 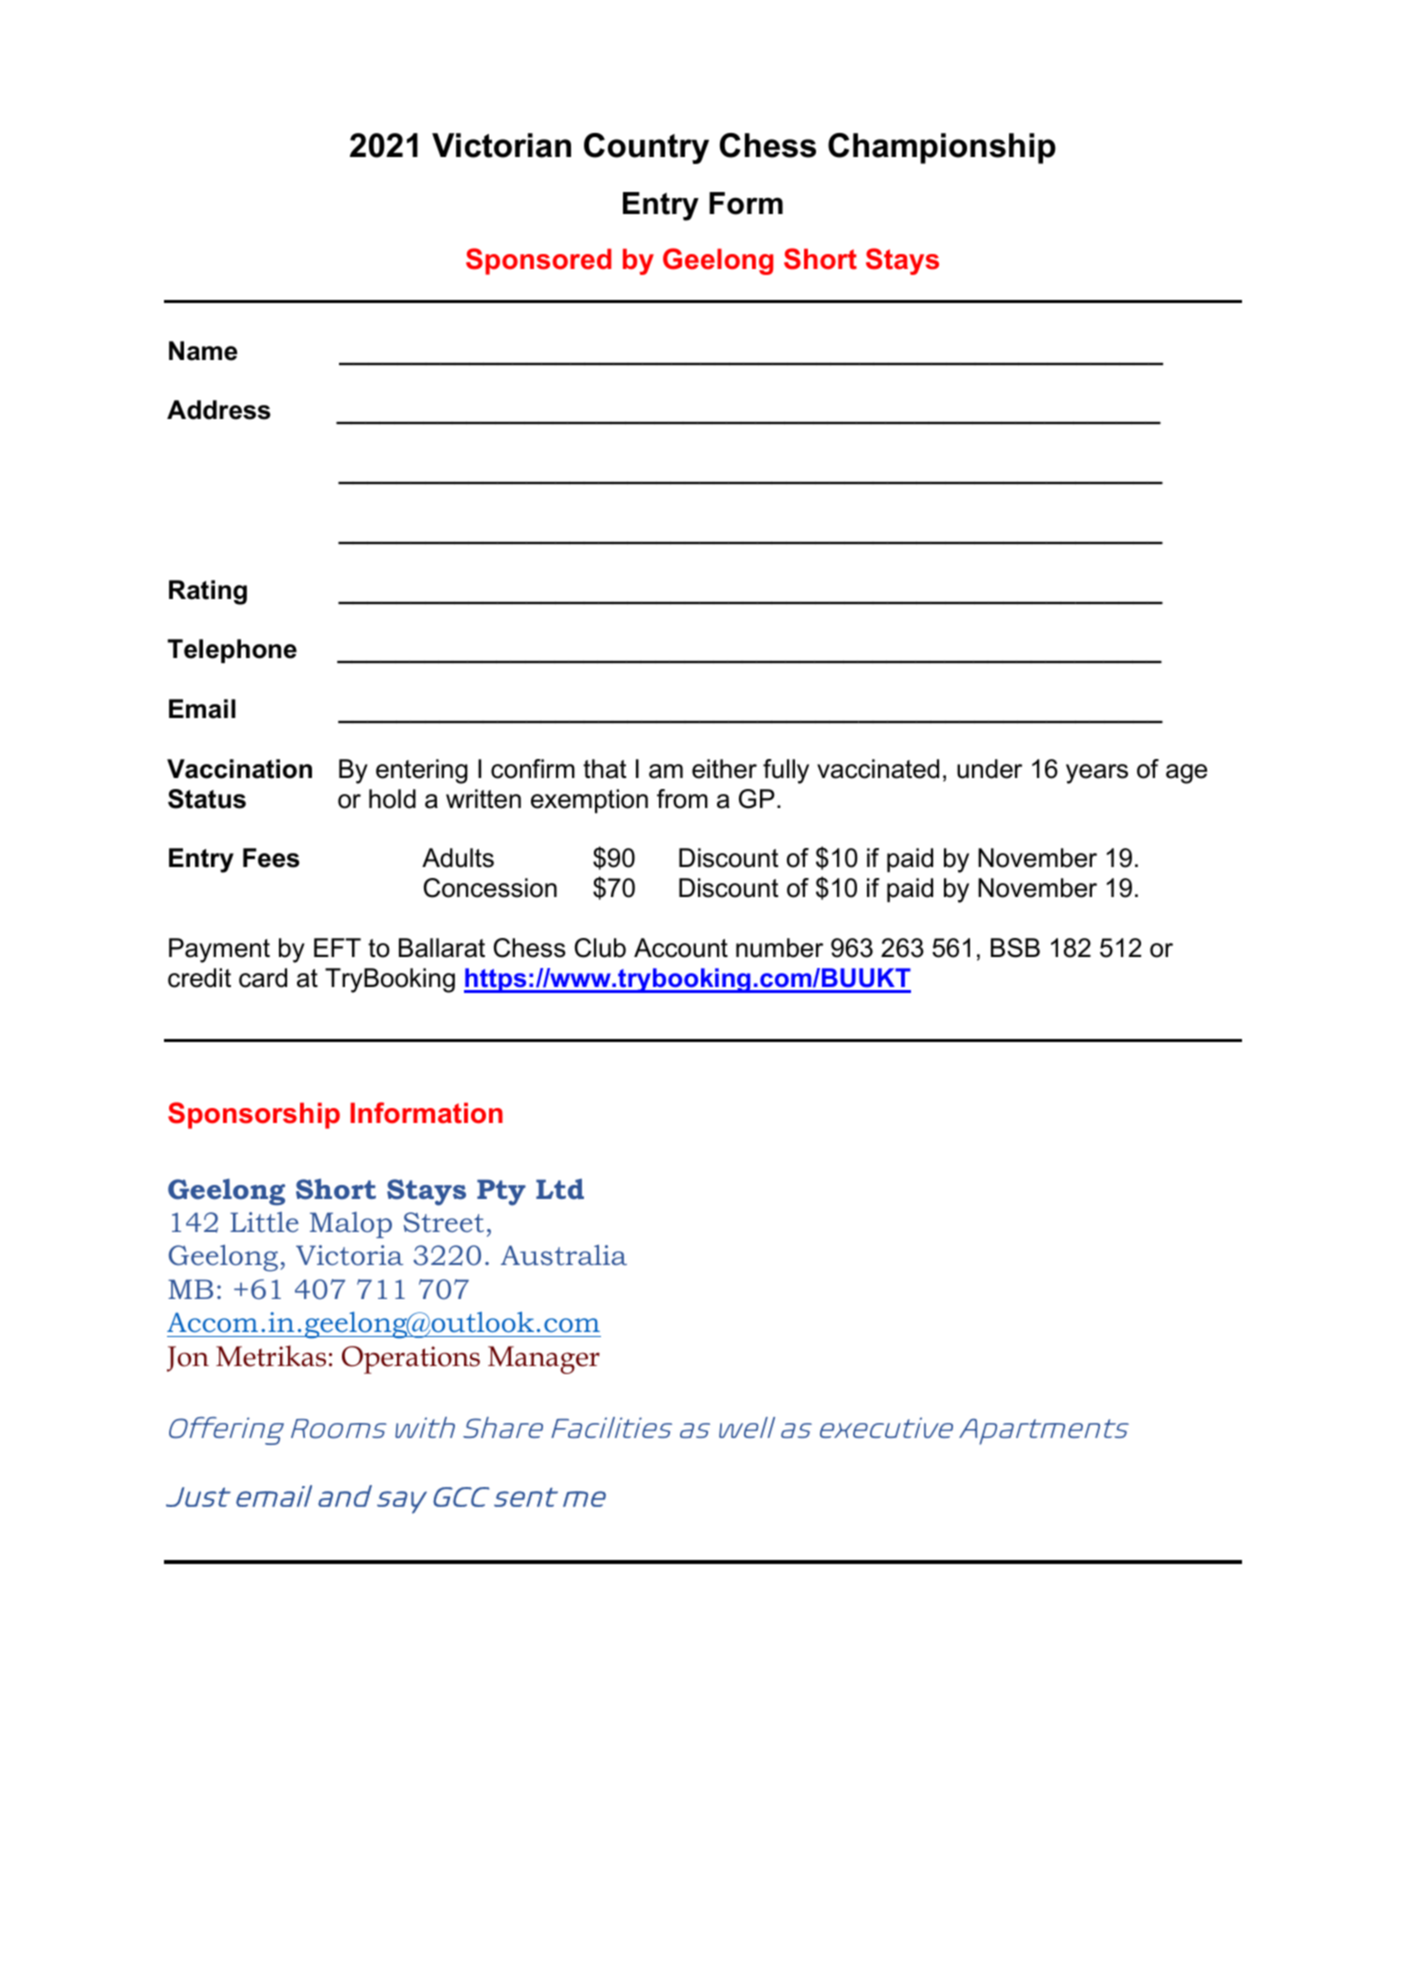 I want to click on Name, so click(x=203, y=351).
